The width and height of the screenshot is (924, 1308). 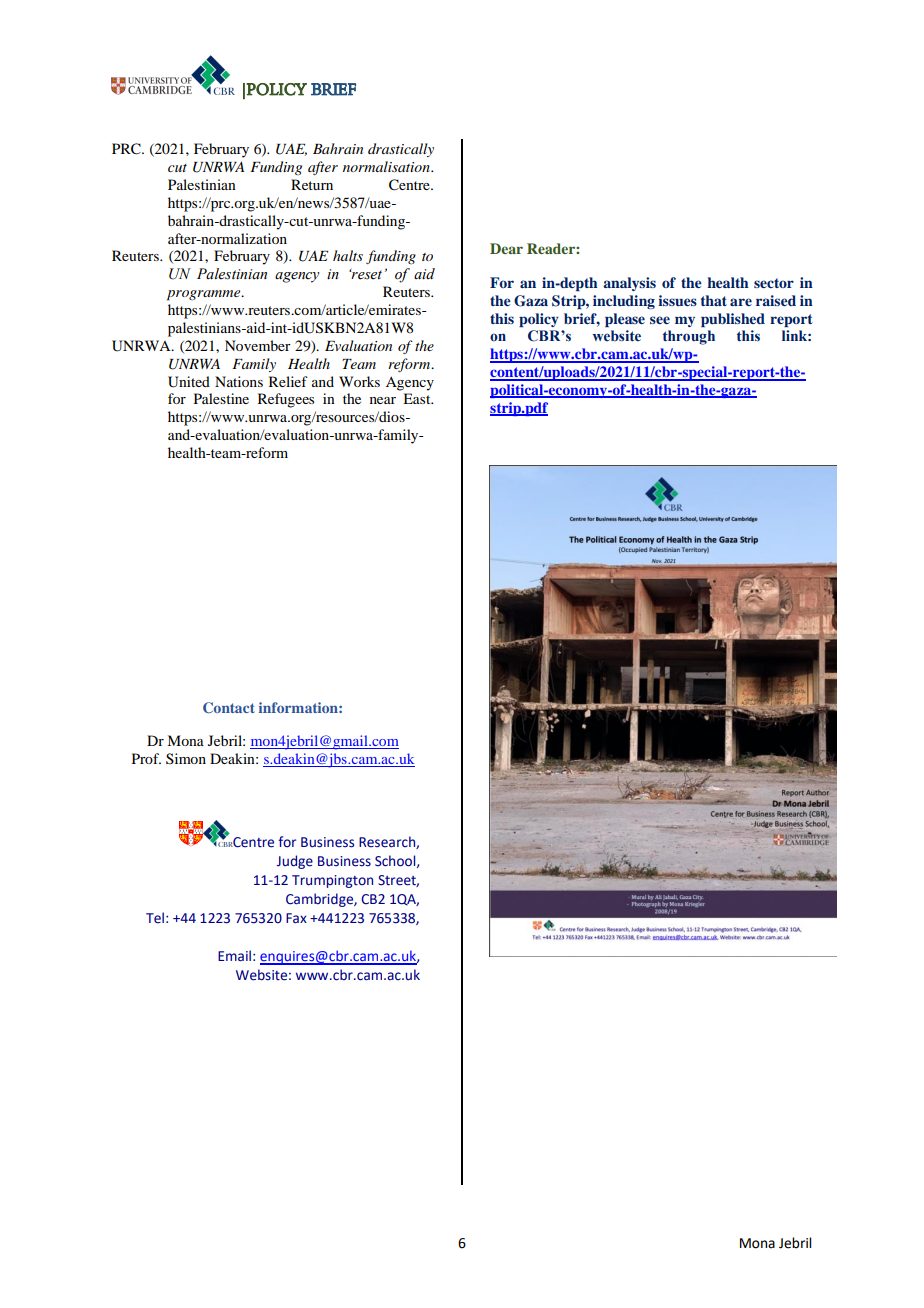 I want to click on sector, so click(x=774, y=283).
